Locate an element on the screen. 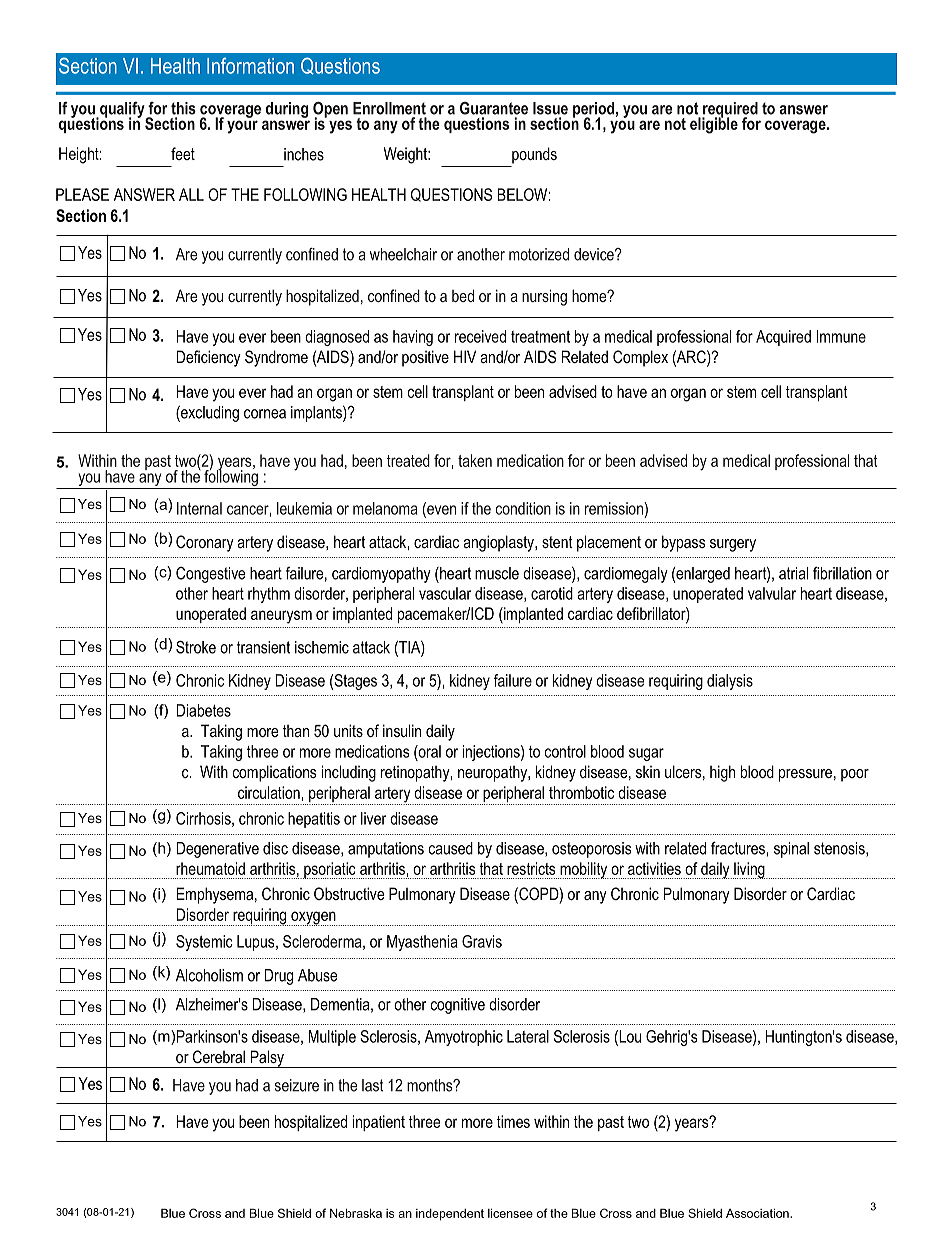 The width and height of the screenshot is (952, 1233). fractures is located at coordinates (739, 848).
